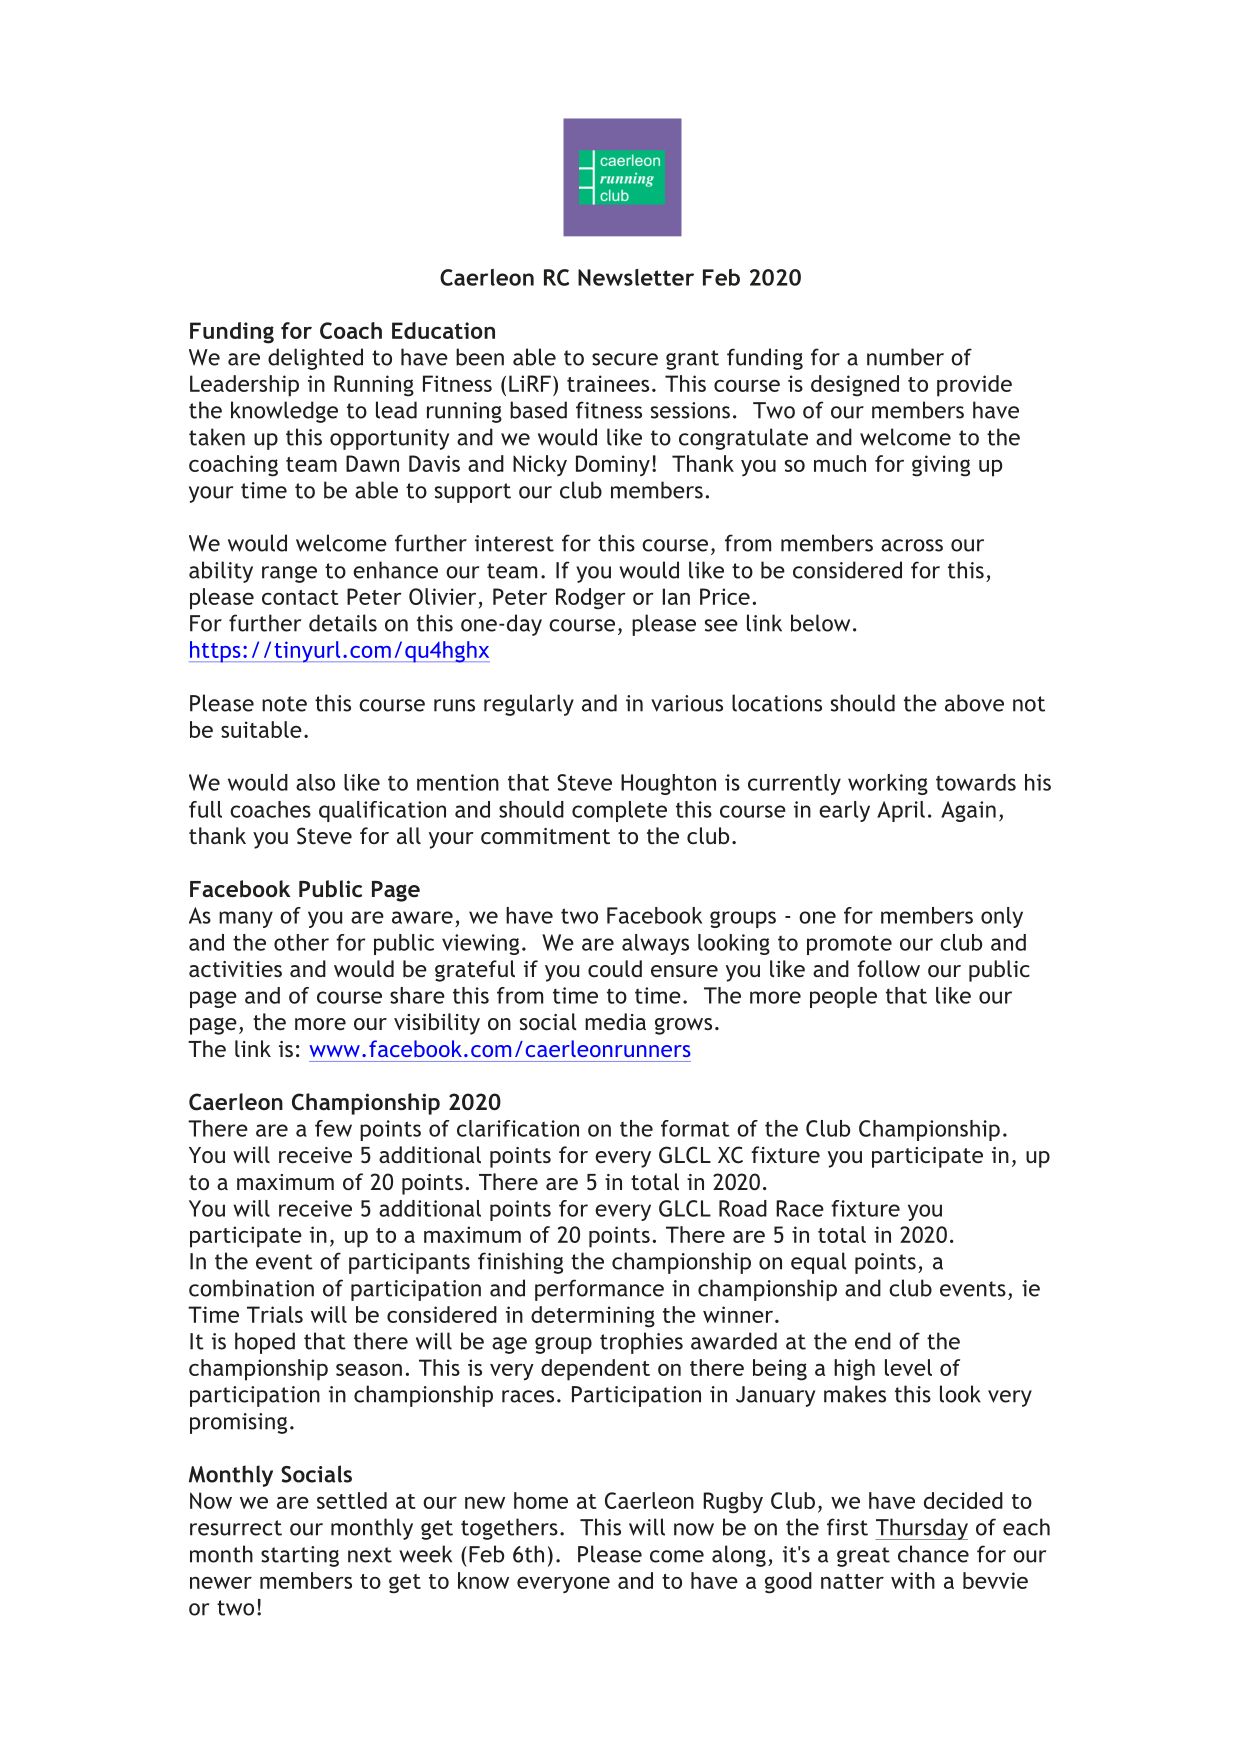 The image size is (1240, 1753). Describe the element at coordinates (687, 703) in the screenshot. I see `various` at that location.
